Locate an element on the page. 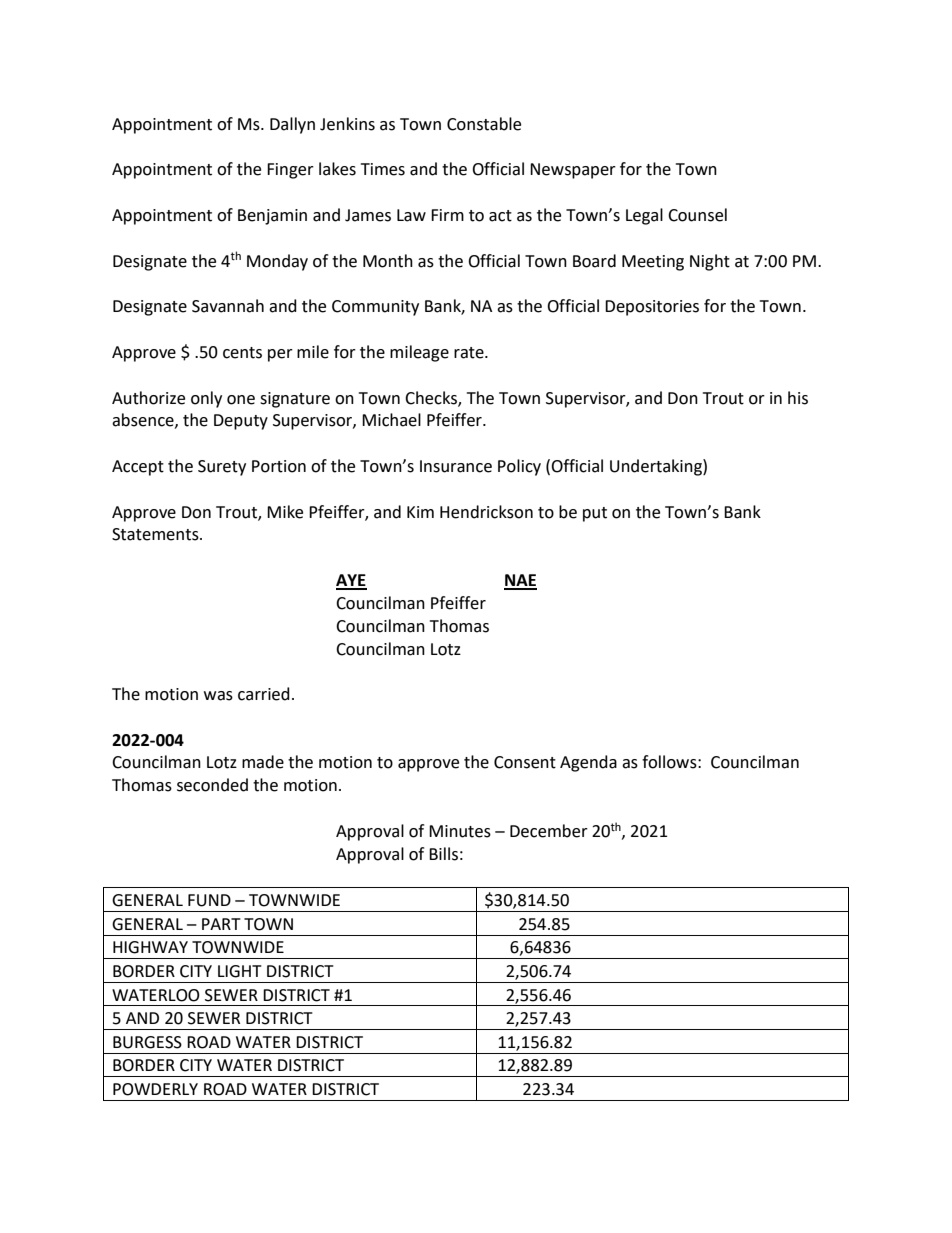 The image size is (952, 1233). Counsel is located at coordinates (697, 215).
